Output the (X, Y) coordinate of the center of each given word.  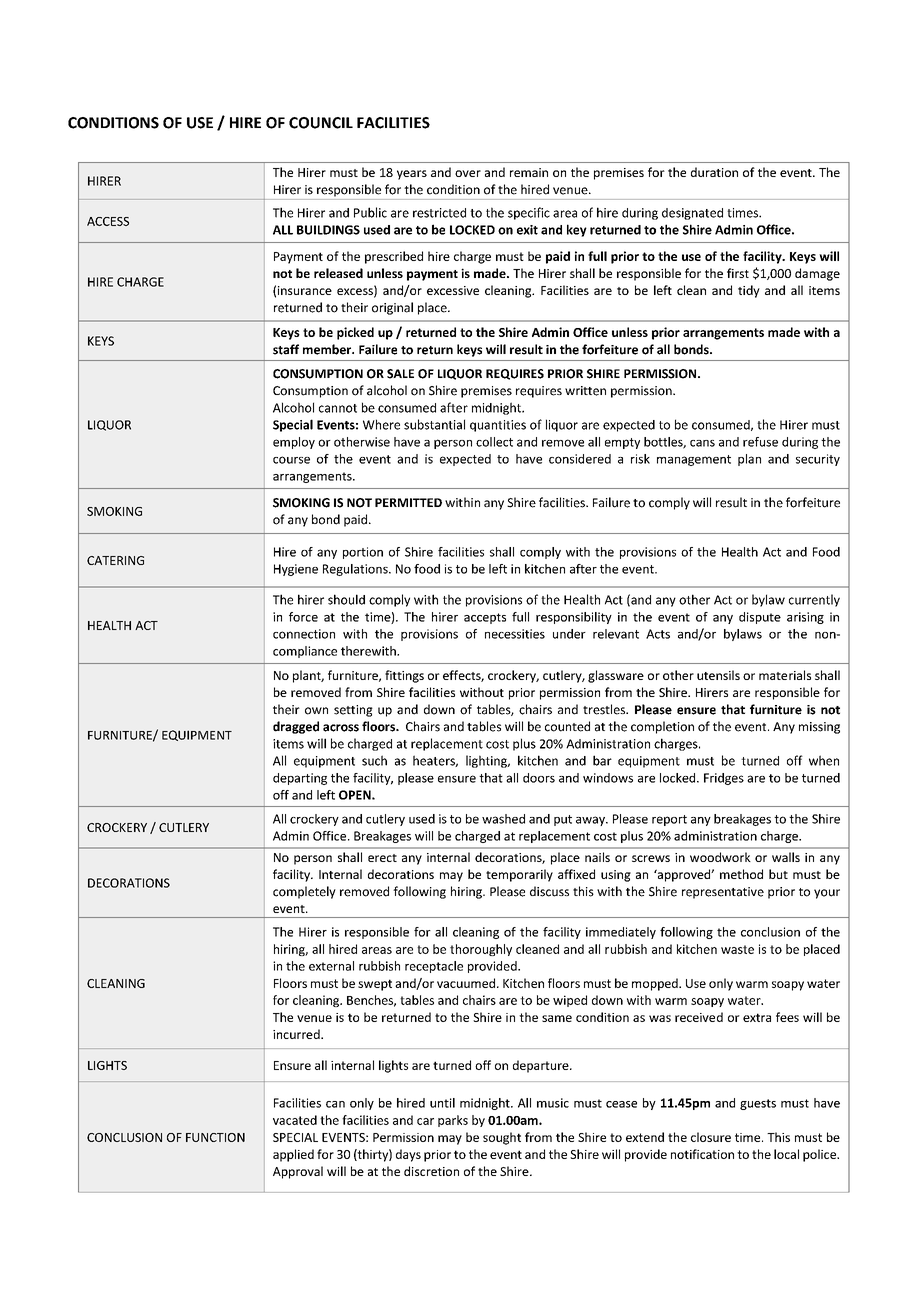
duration (714, 172)
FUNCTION (215, 1137)
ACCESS (108, 221)
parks (453, 1121)
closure (711, 1137)
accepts (485, 618)
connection (304, 634)
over (468, 173)
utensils (718, 675)
